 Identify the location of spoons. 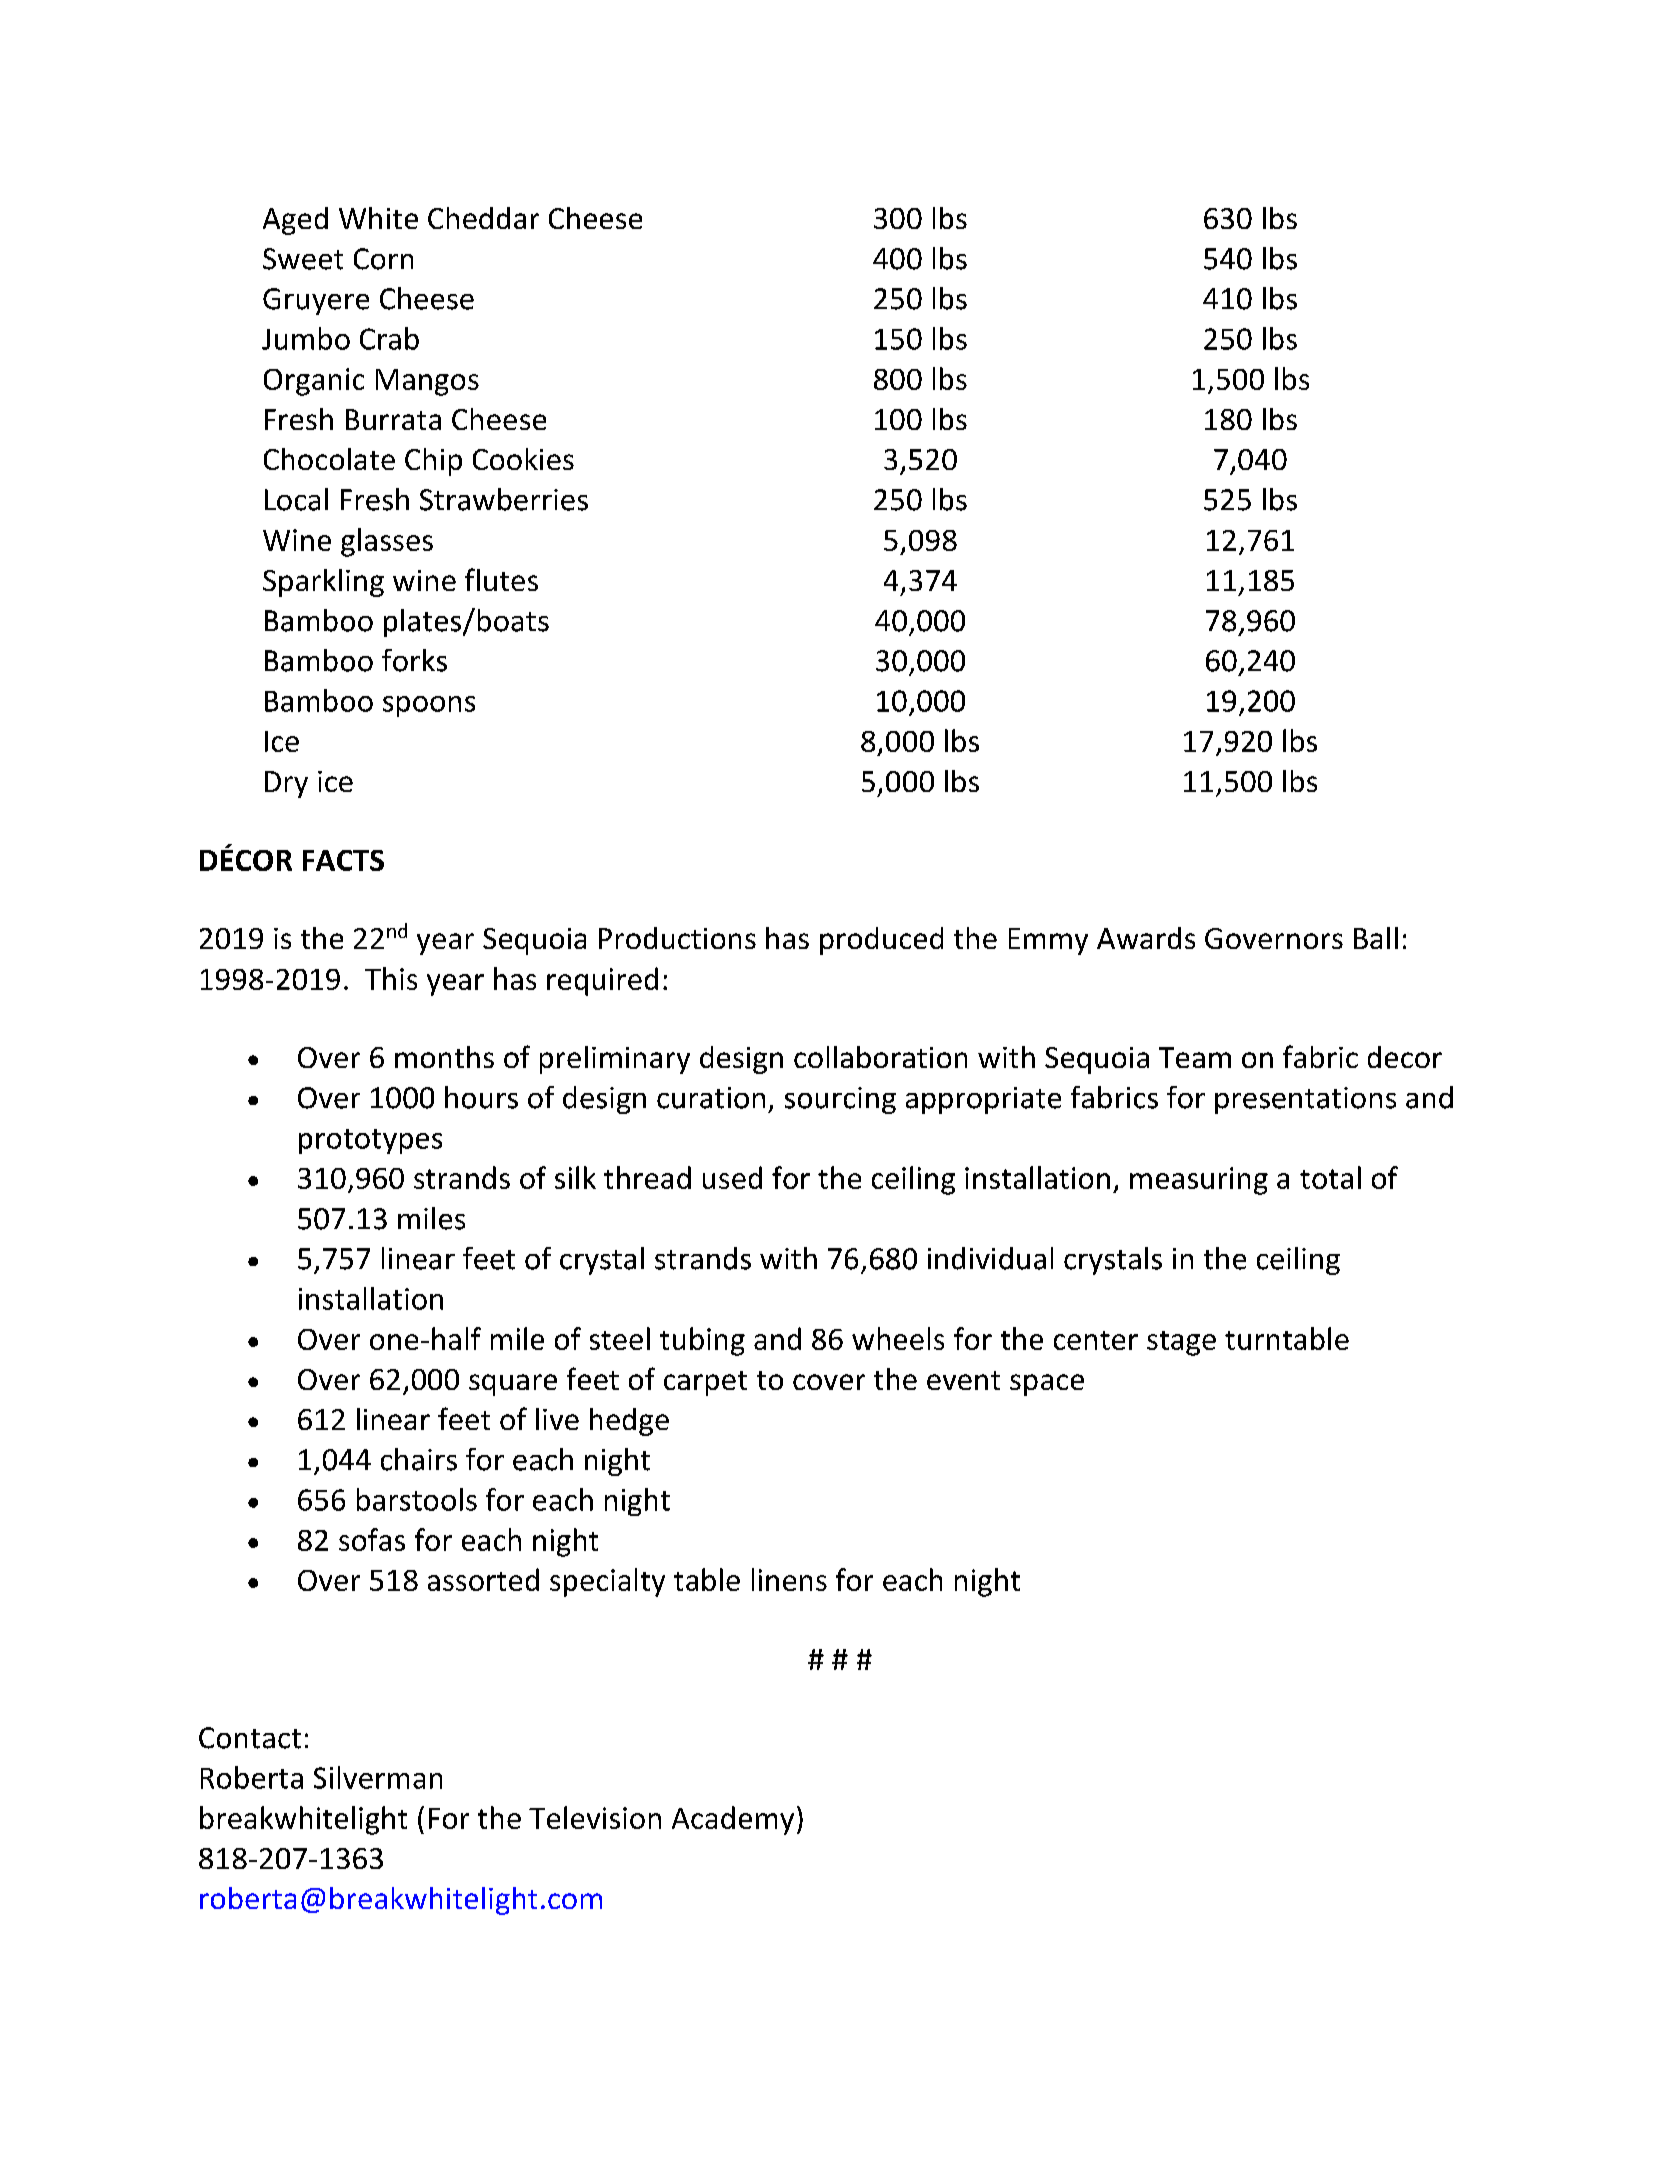
(429, 706).
